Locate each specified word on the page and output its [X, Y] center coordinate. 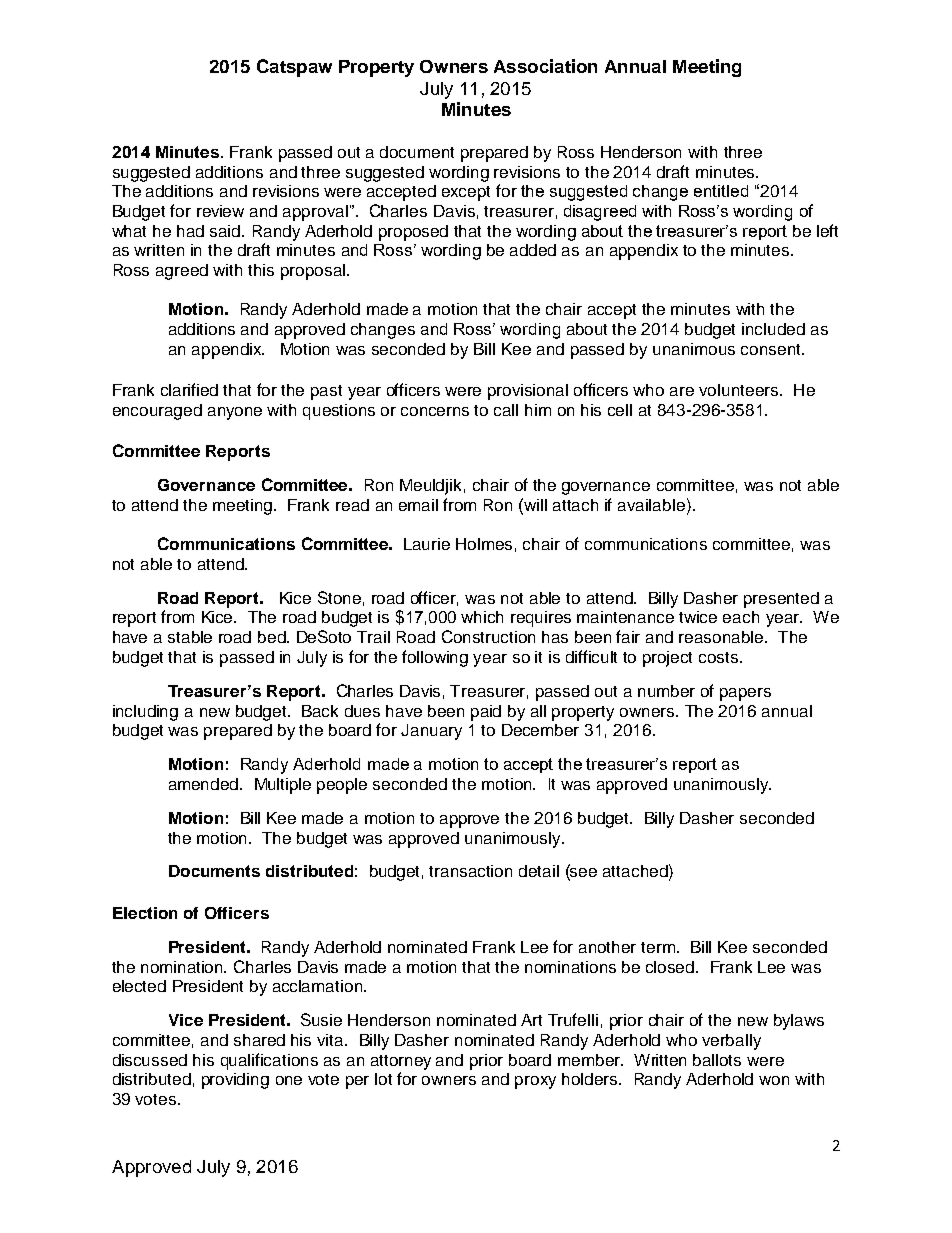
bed [273, 637]
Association [545, 66]
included [773, 329]
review [220, 211]
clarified [189, 389]
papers [745, 694]
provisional [528, 392]
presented [781, 600]
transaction [470, 871]
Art [531, 1020]
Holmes [484, 544]
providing [235, 1081]
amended [205, 784]
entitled [721, 191]
